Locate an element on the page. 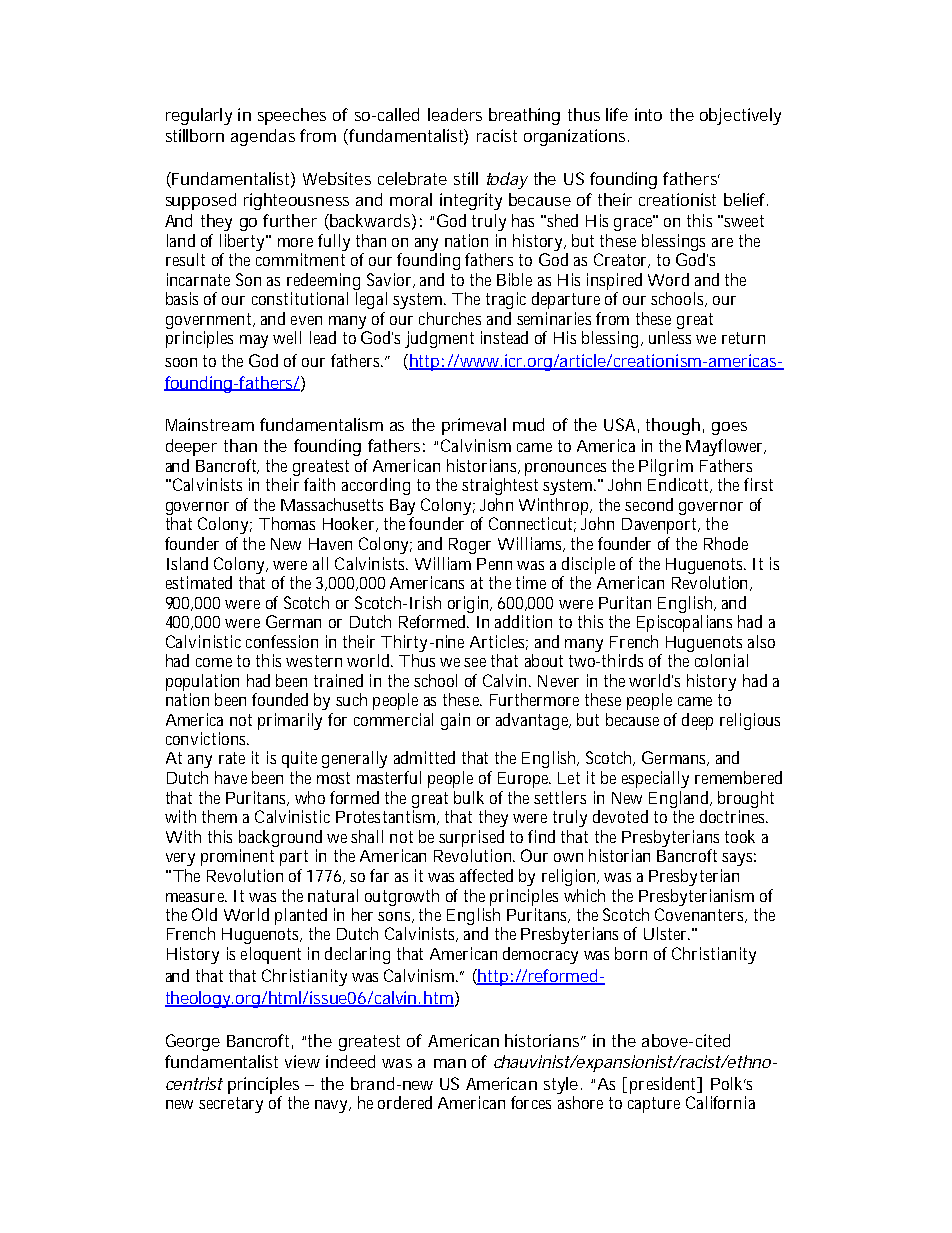  faith is located at coordinates (319, 484).
